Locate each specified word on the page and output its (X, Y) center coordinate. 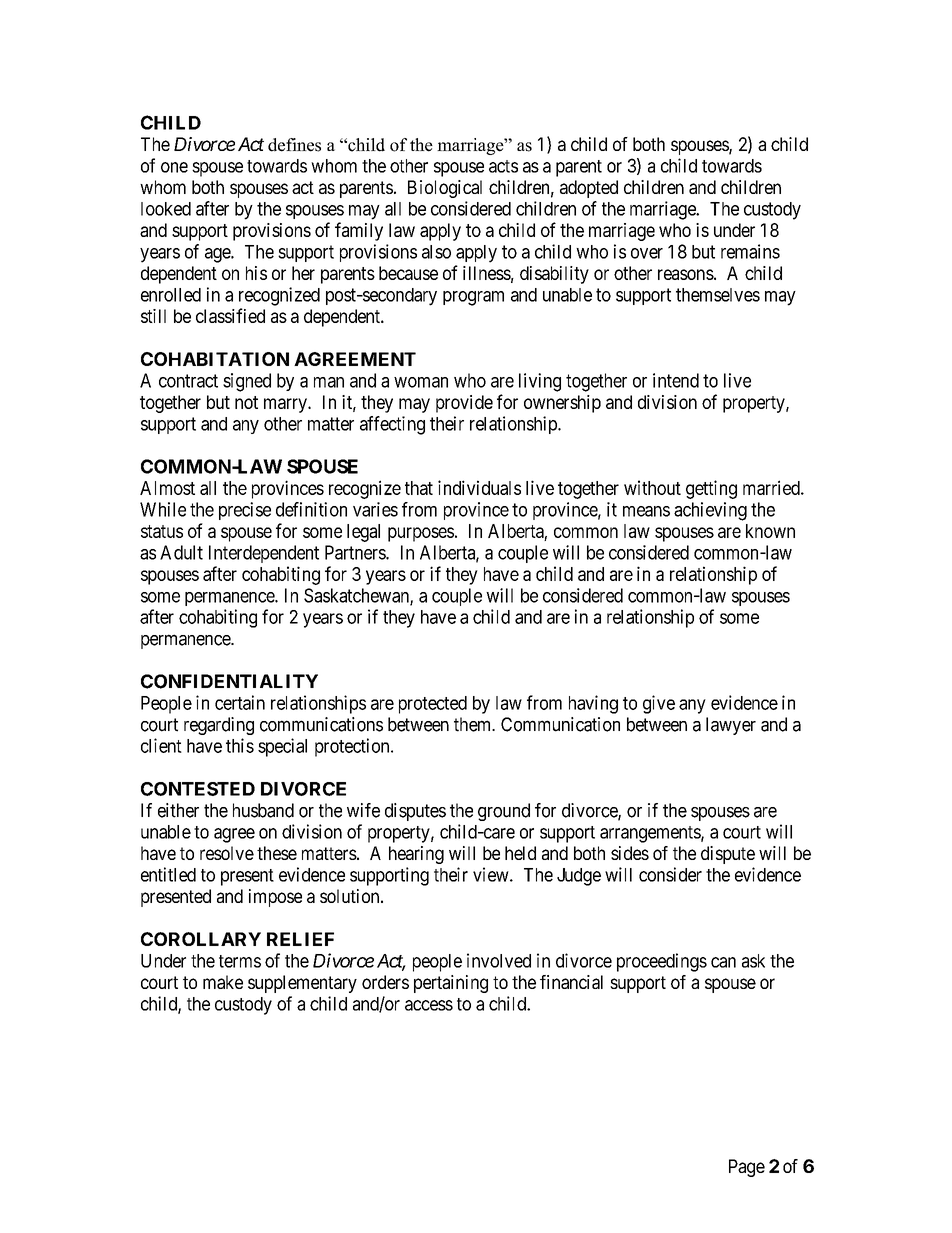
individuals (479, 487)
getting (711, 489)
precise (245, 511)
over (647, 253)
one (174, 167)
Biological (445, 189)
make (223, 982)
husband (263, 810)
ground (504, 812)
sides (630, 853)
